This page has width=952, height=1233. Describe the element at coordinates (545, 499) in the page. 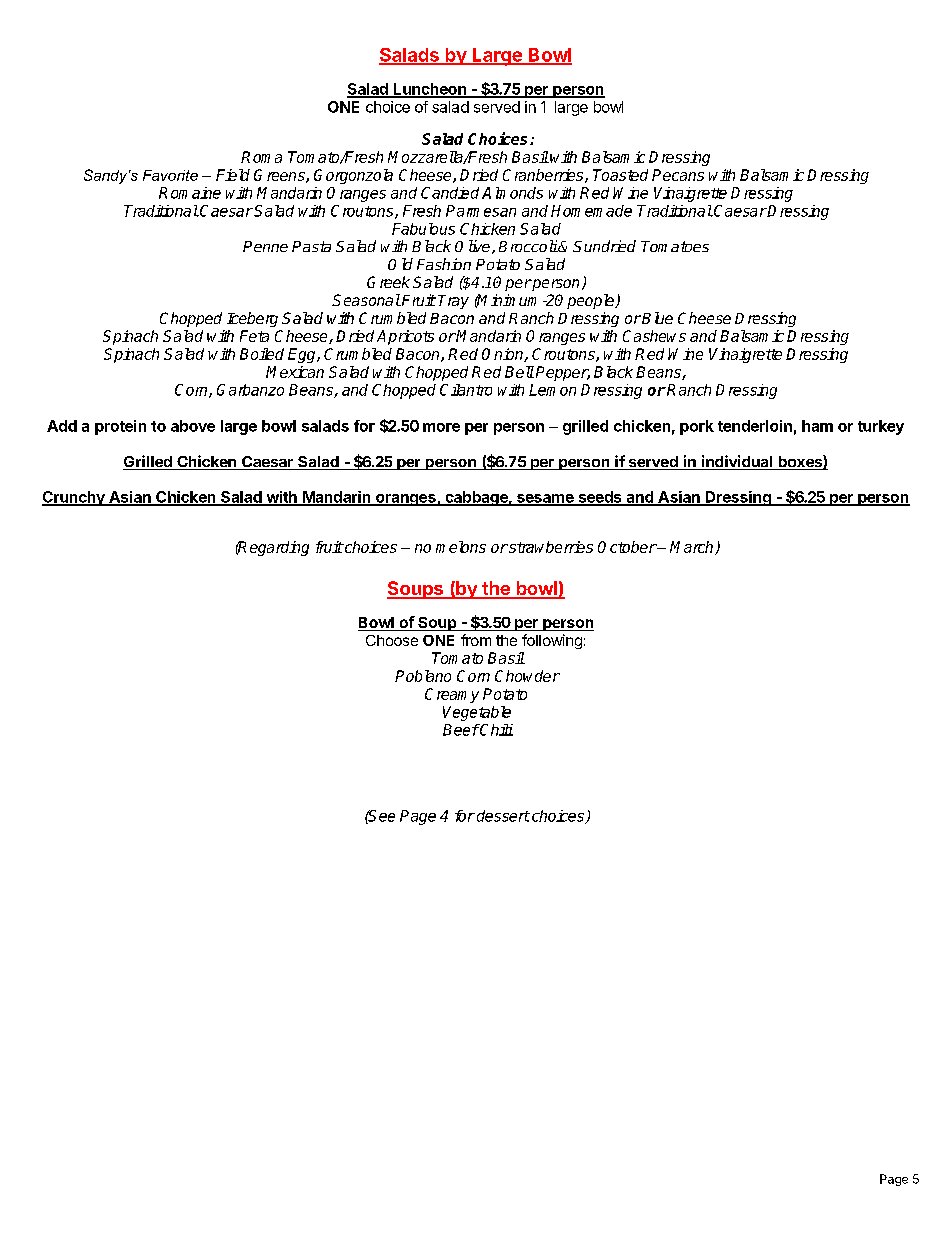

I see `sesame` at that location.
